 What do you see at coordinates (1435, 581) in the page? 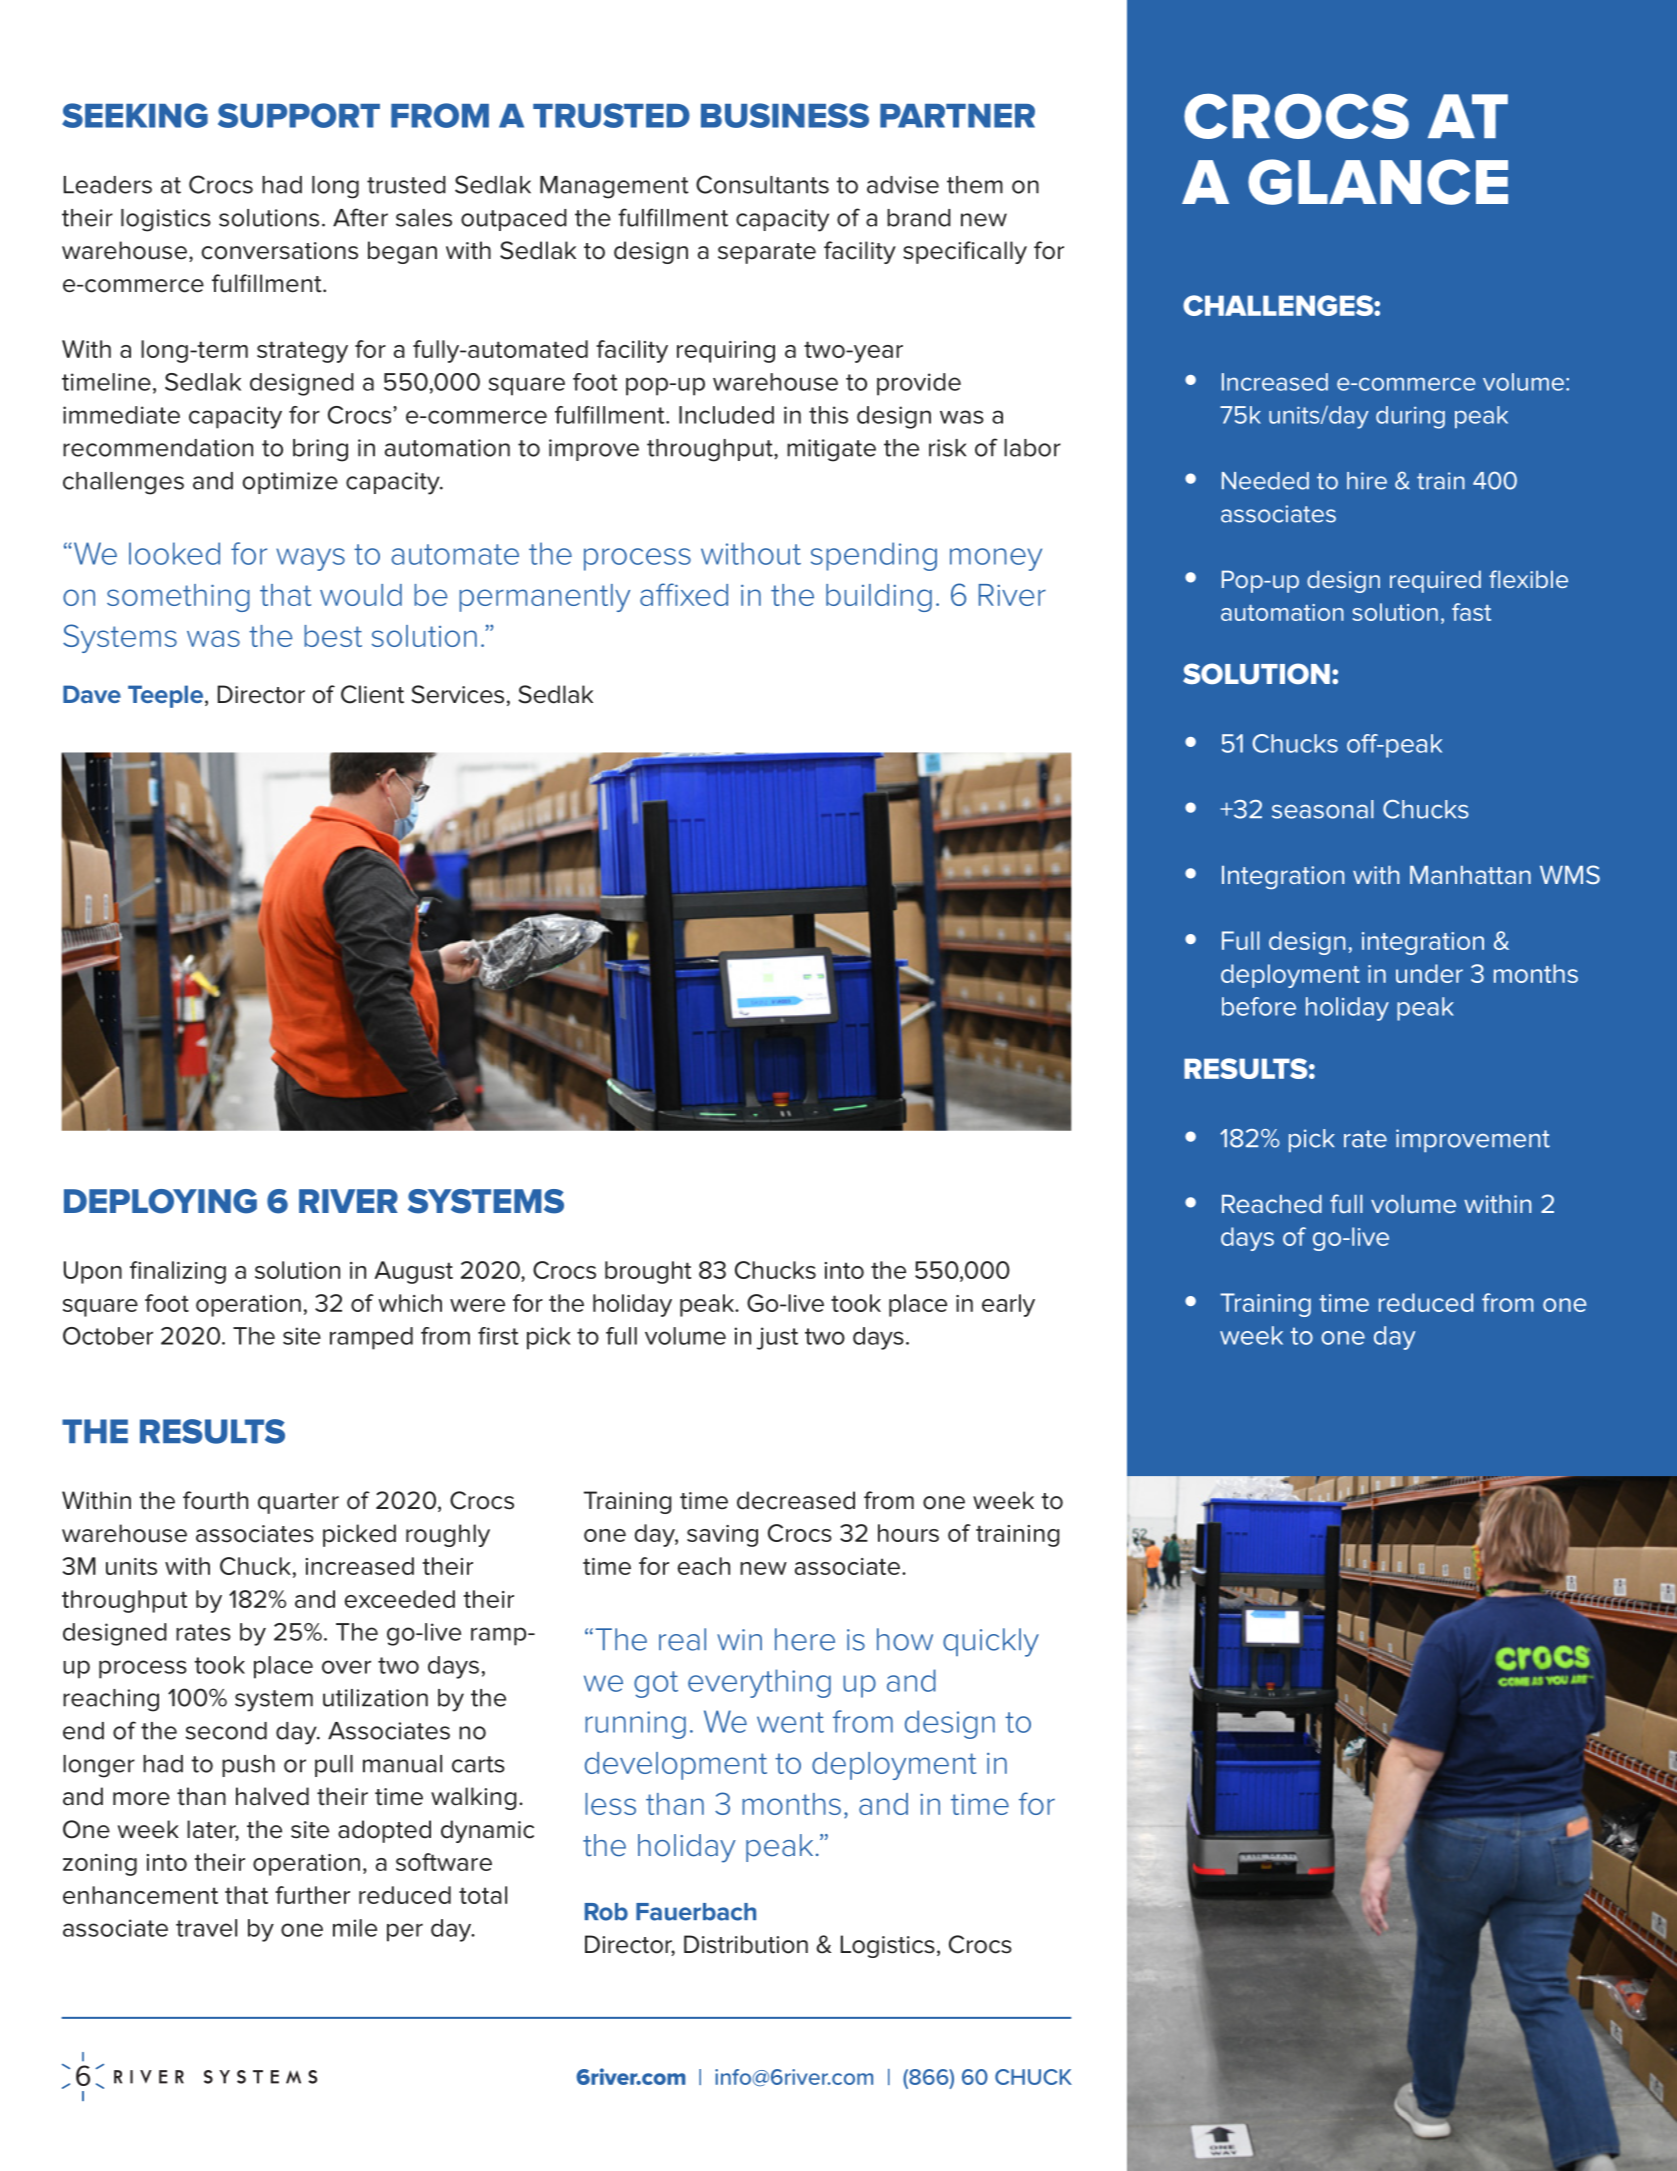
I see `required` at bounding box center [1435, 581].
